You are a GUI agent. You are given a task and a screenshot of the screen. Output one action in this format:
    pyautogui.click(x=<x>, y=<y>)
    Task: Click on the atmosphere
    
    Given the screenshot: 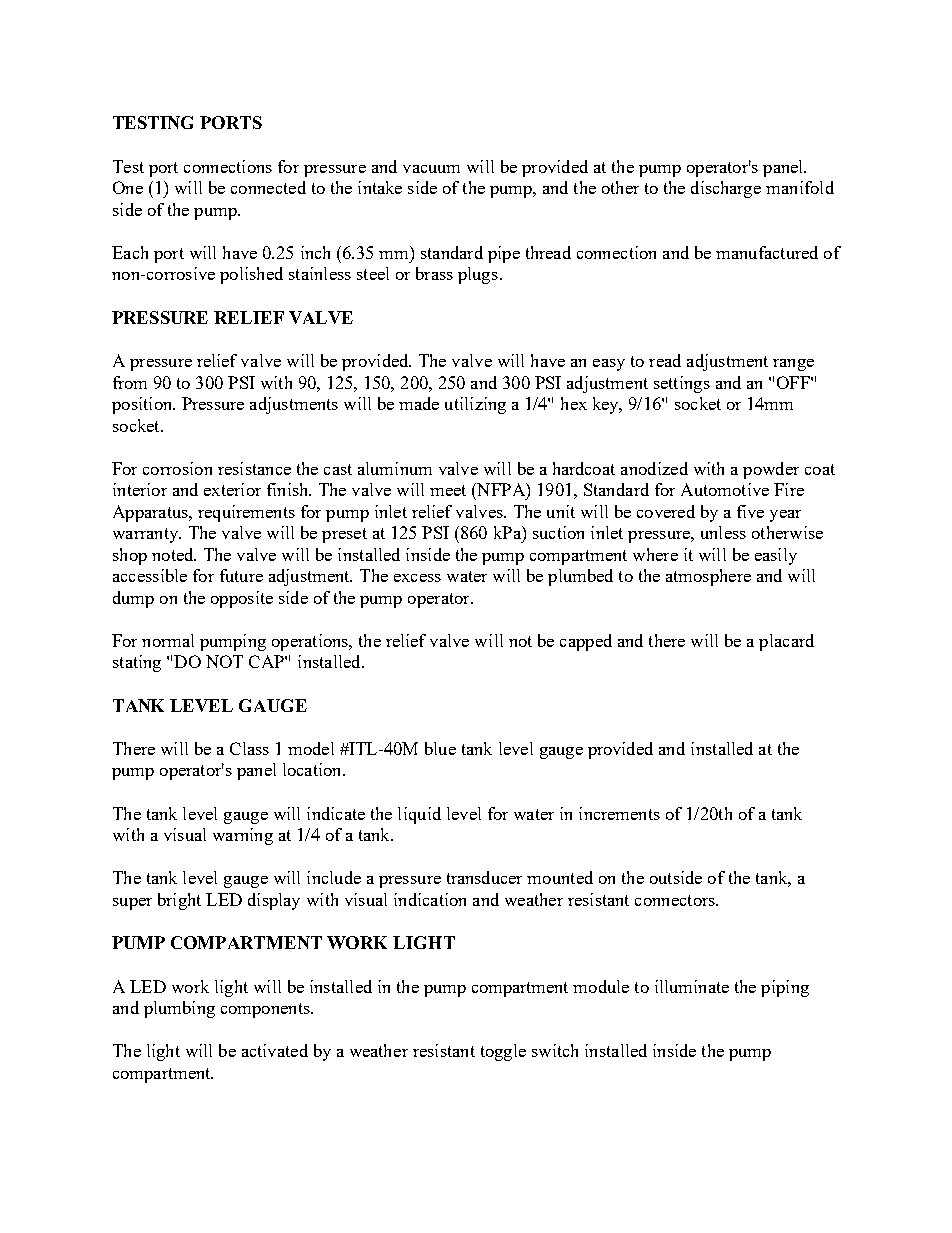 What is the action you would take?
    pyautogui.click(x=708, y=577)
